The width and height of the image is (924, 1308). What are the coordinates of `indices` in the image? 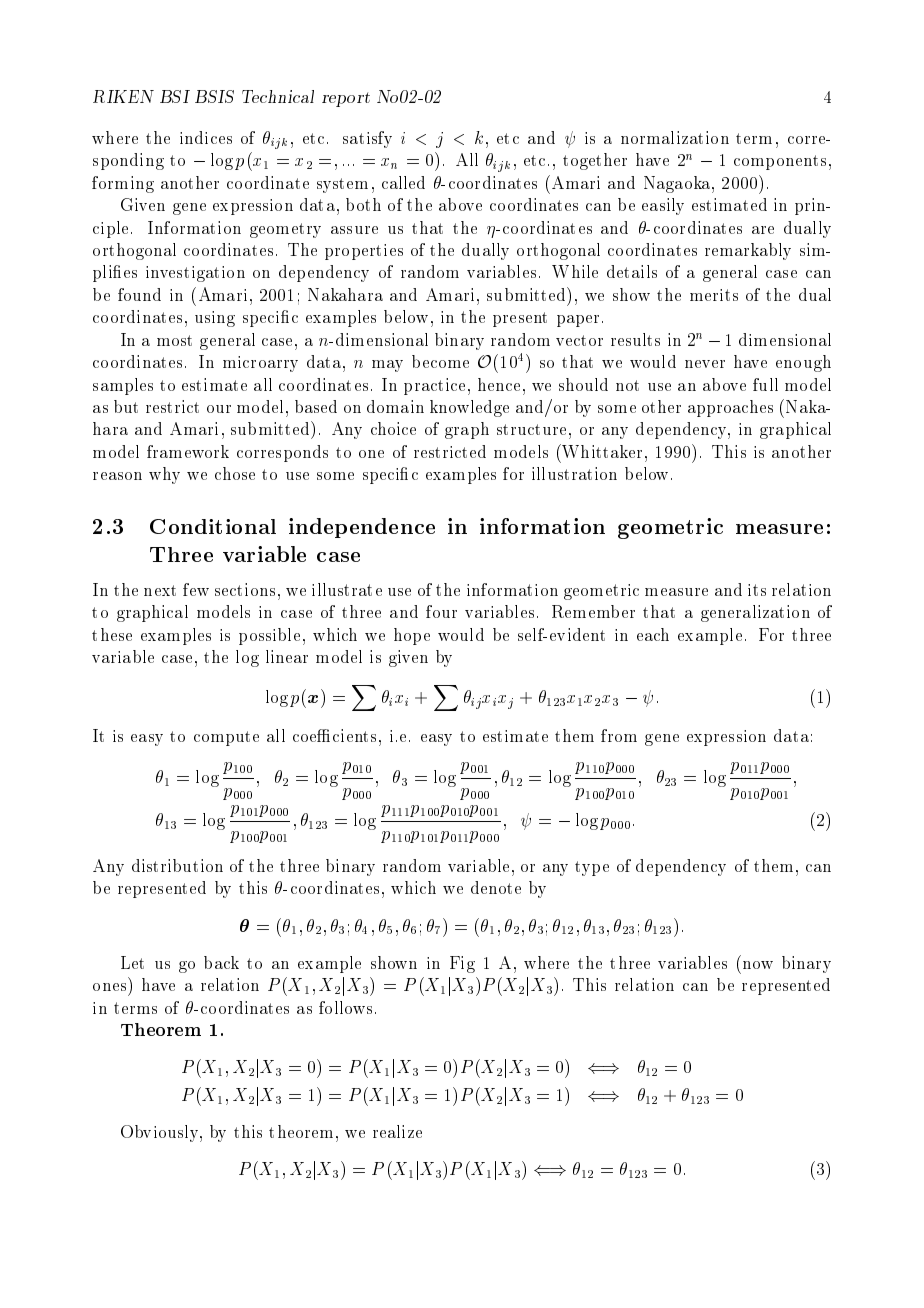 It's located at (206, 137).
